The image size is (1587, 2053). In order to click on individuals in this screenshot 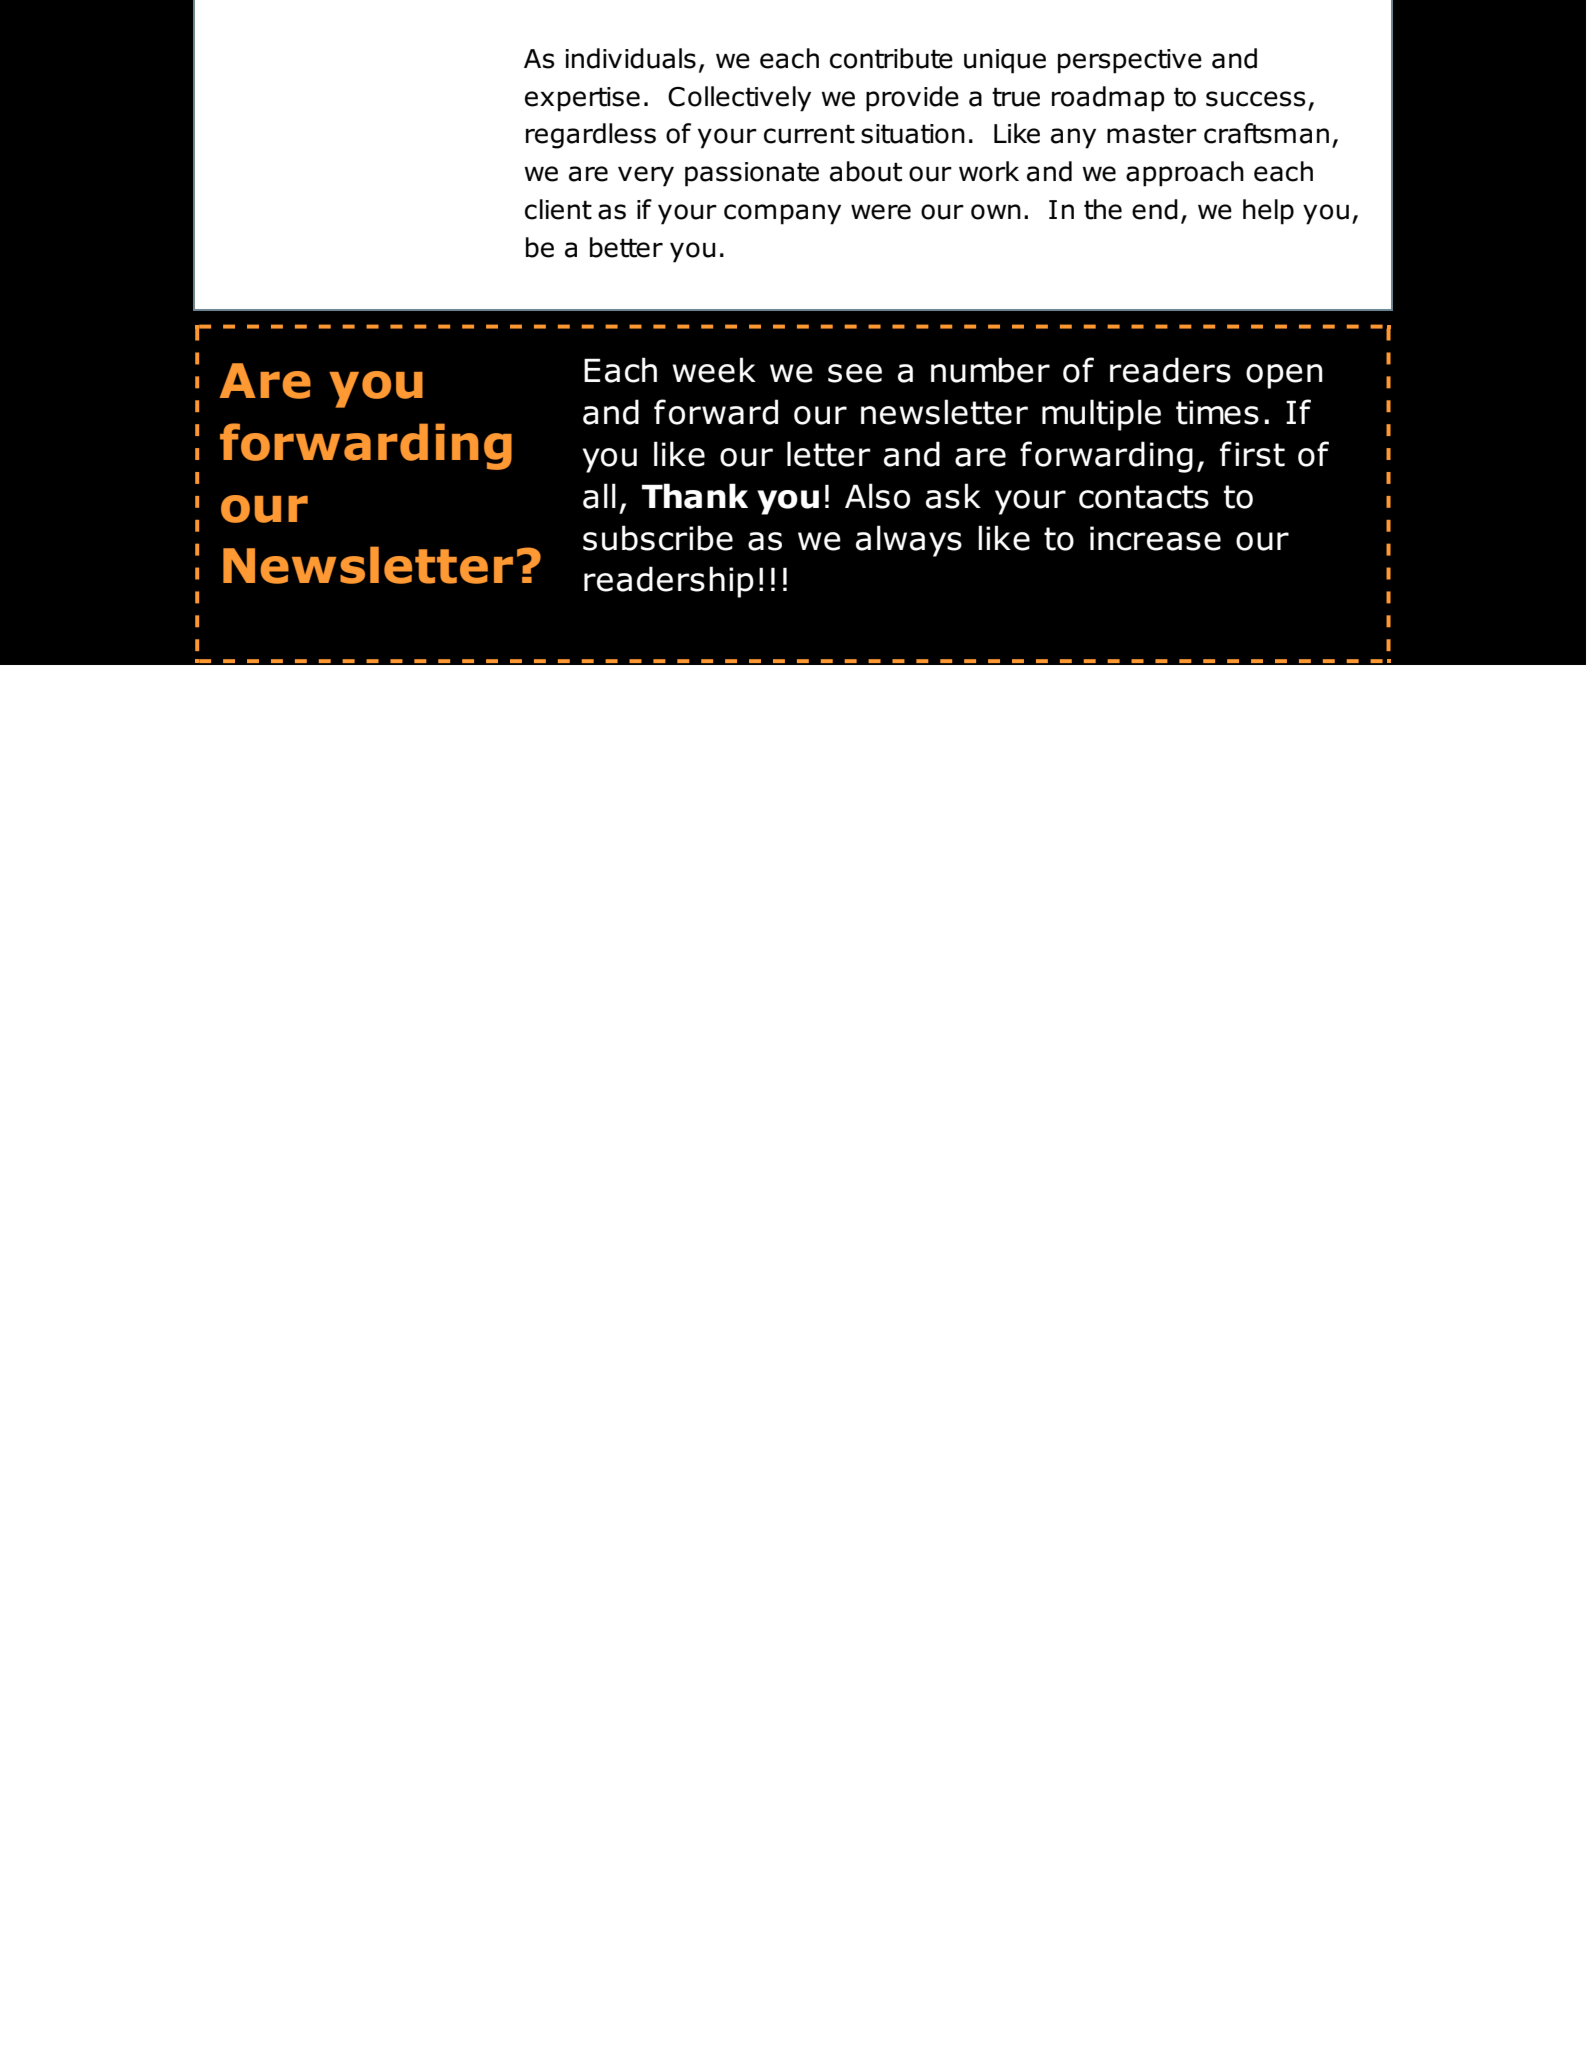, I will do `click(630, 58)`.
